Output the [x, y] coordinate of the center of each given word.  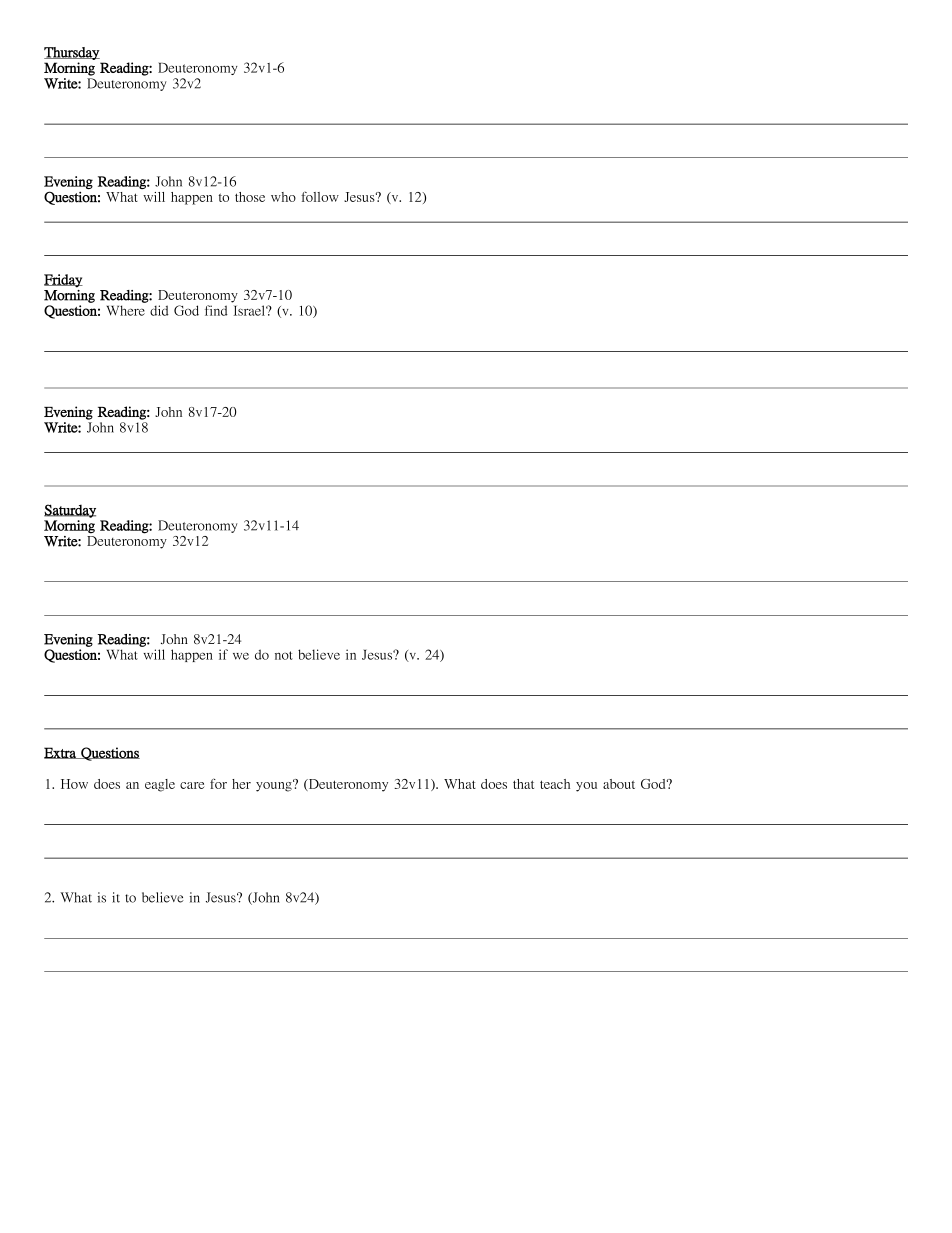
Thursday [72, 53]
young [275, 786]
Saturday [70, 511]
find [216, 310]
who [283, 197]
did [159, 310]
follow [320, 196]
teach [555, 784]
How [74, 784]
